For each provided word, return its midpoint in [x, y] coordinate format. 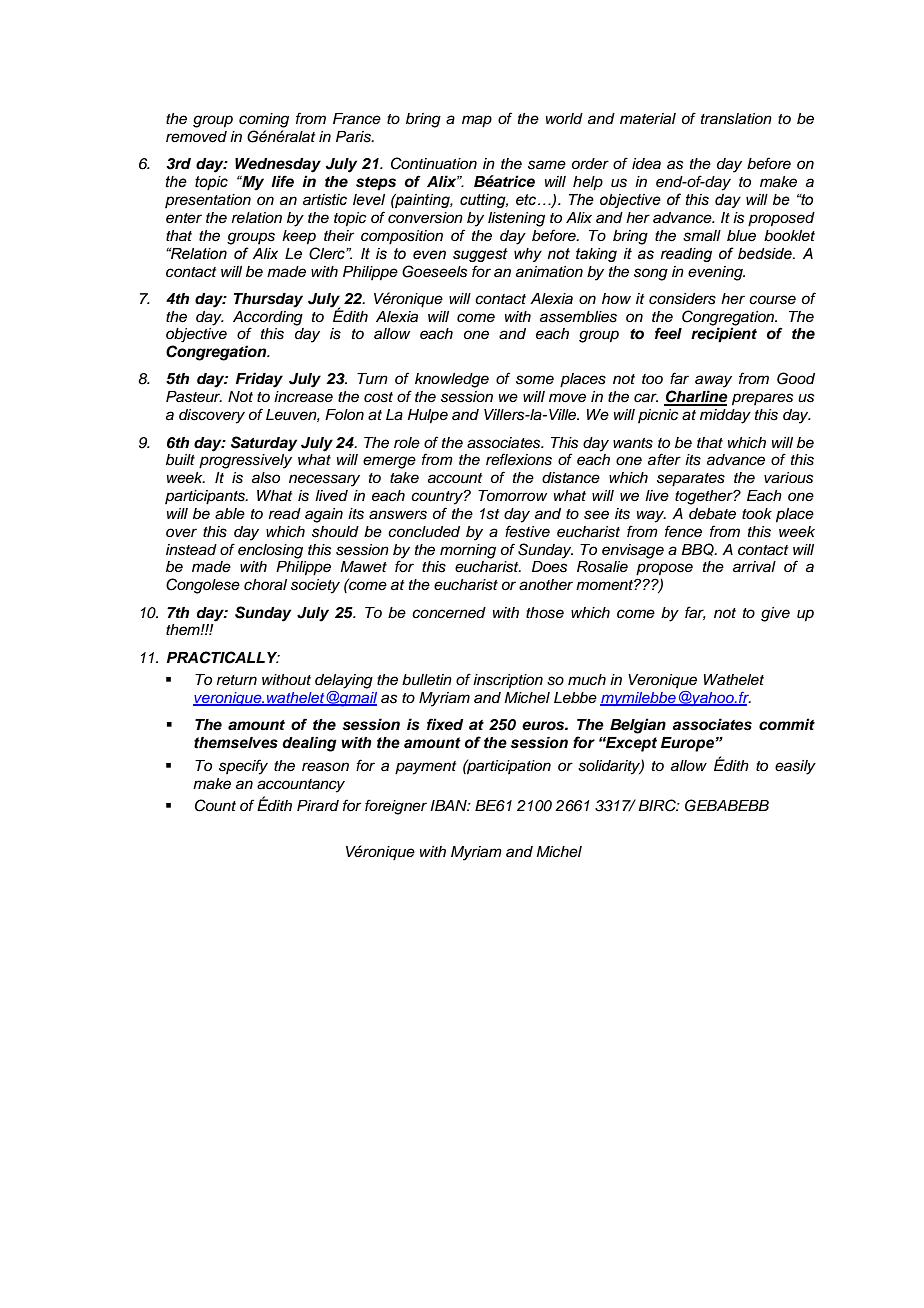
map [477, 121]
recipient [724, 335]
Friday [259, 380]
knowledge [452, 380]
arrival [754, 567]
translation [736, 119]
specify [243, 767]
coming [264, 120]
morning [468, 551]
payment [426, 768]
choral [265, 585]
